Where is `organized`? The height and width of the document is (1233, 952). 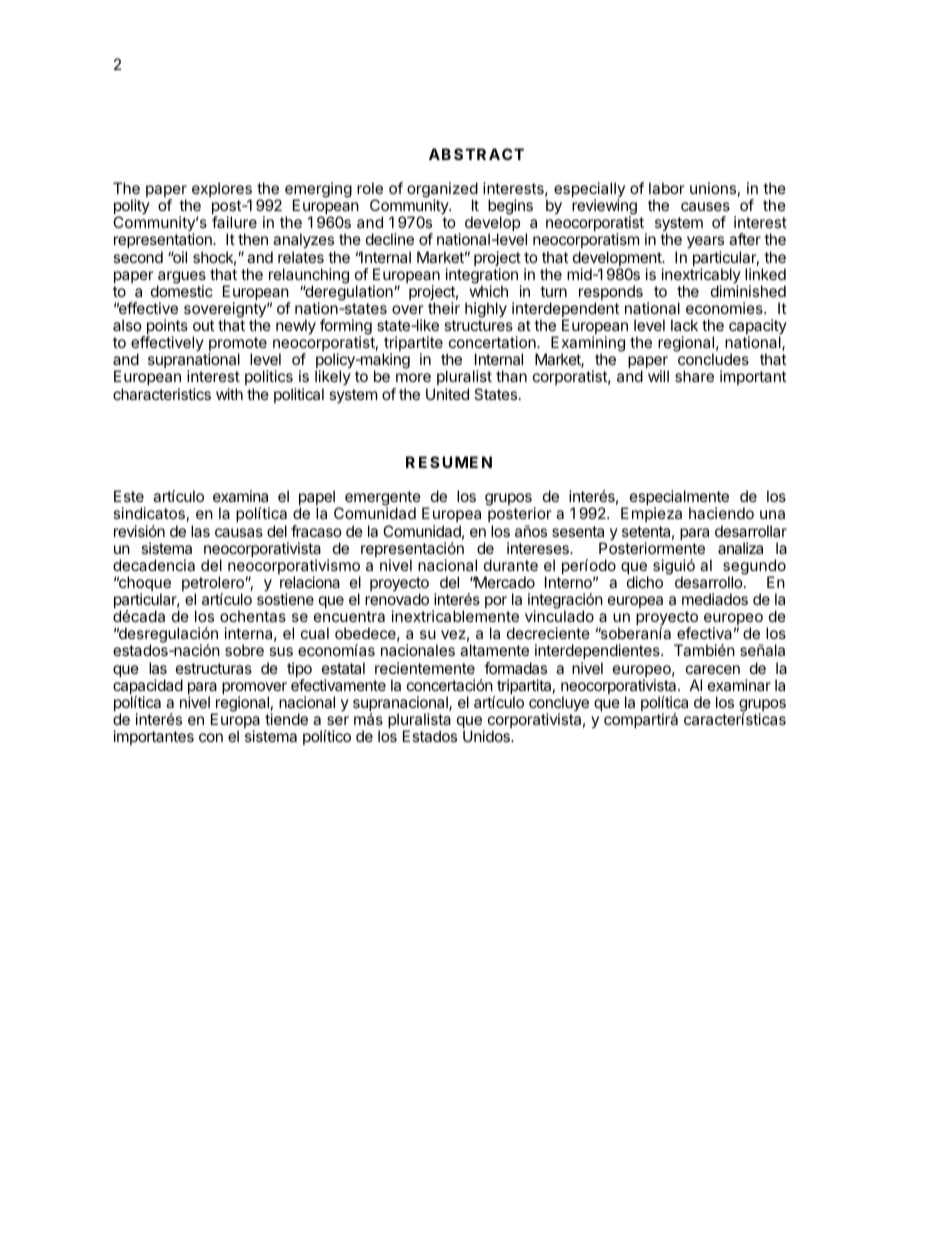 organized is located at coordinates (442, 191).
